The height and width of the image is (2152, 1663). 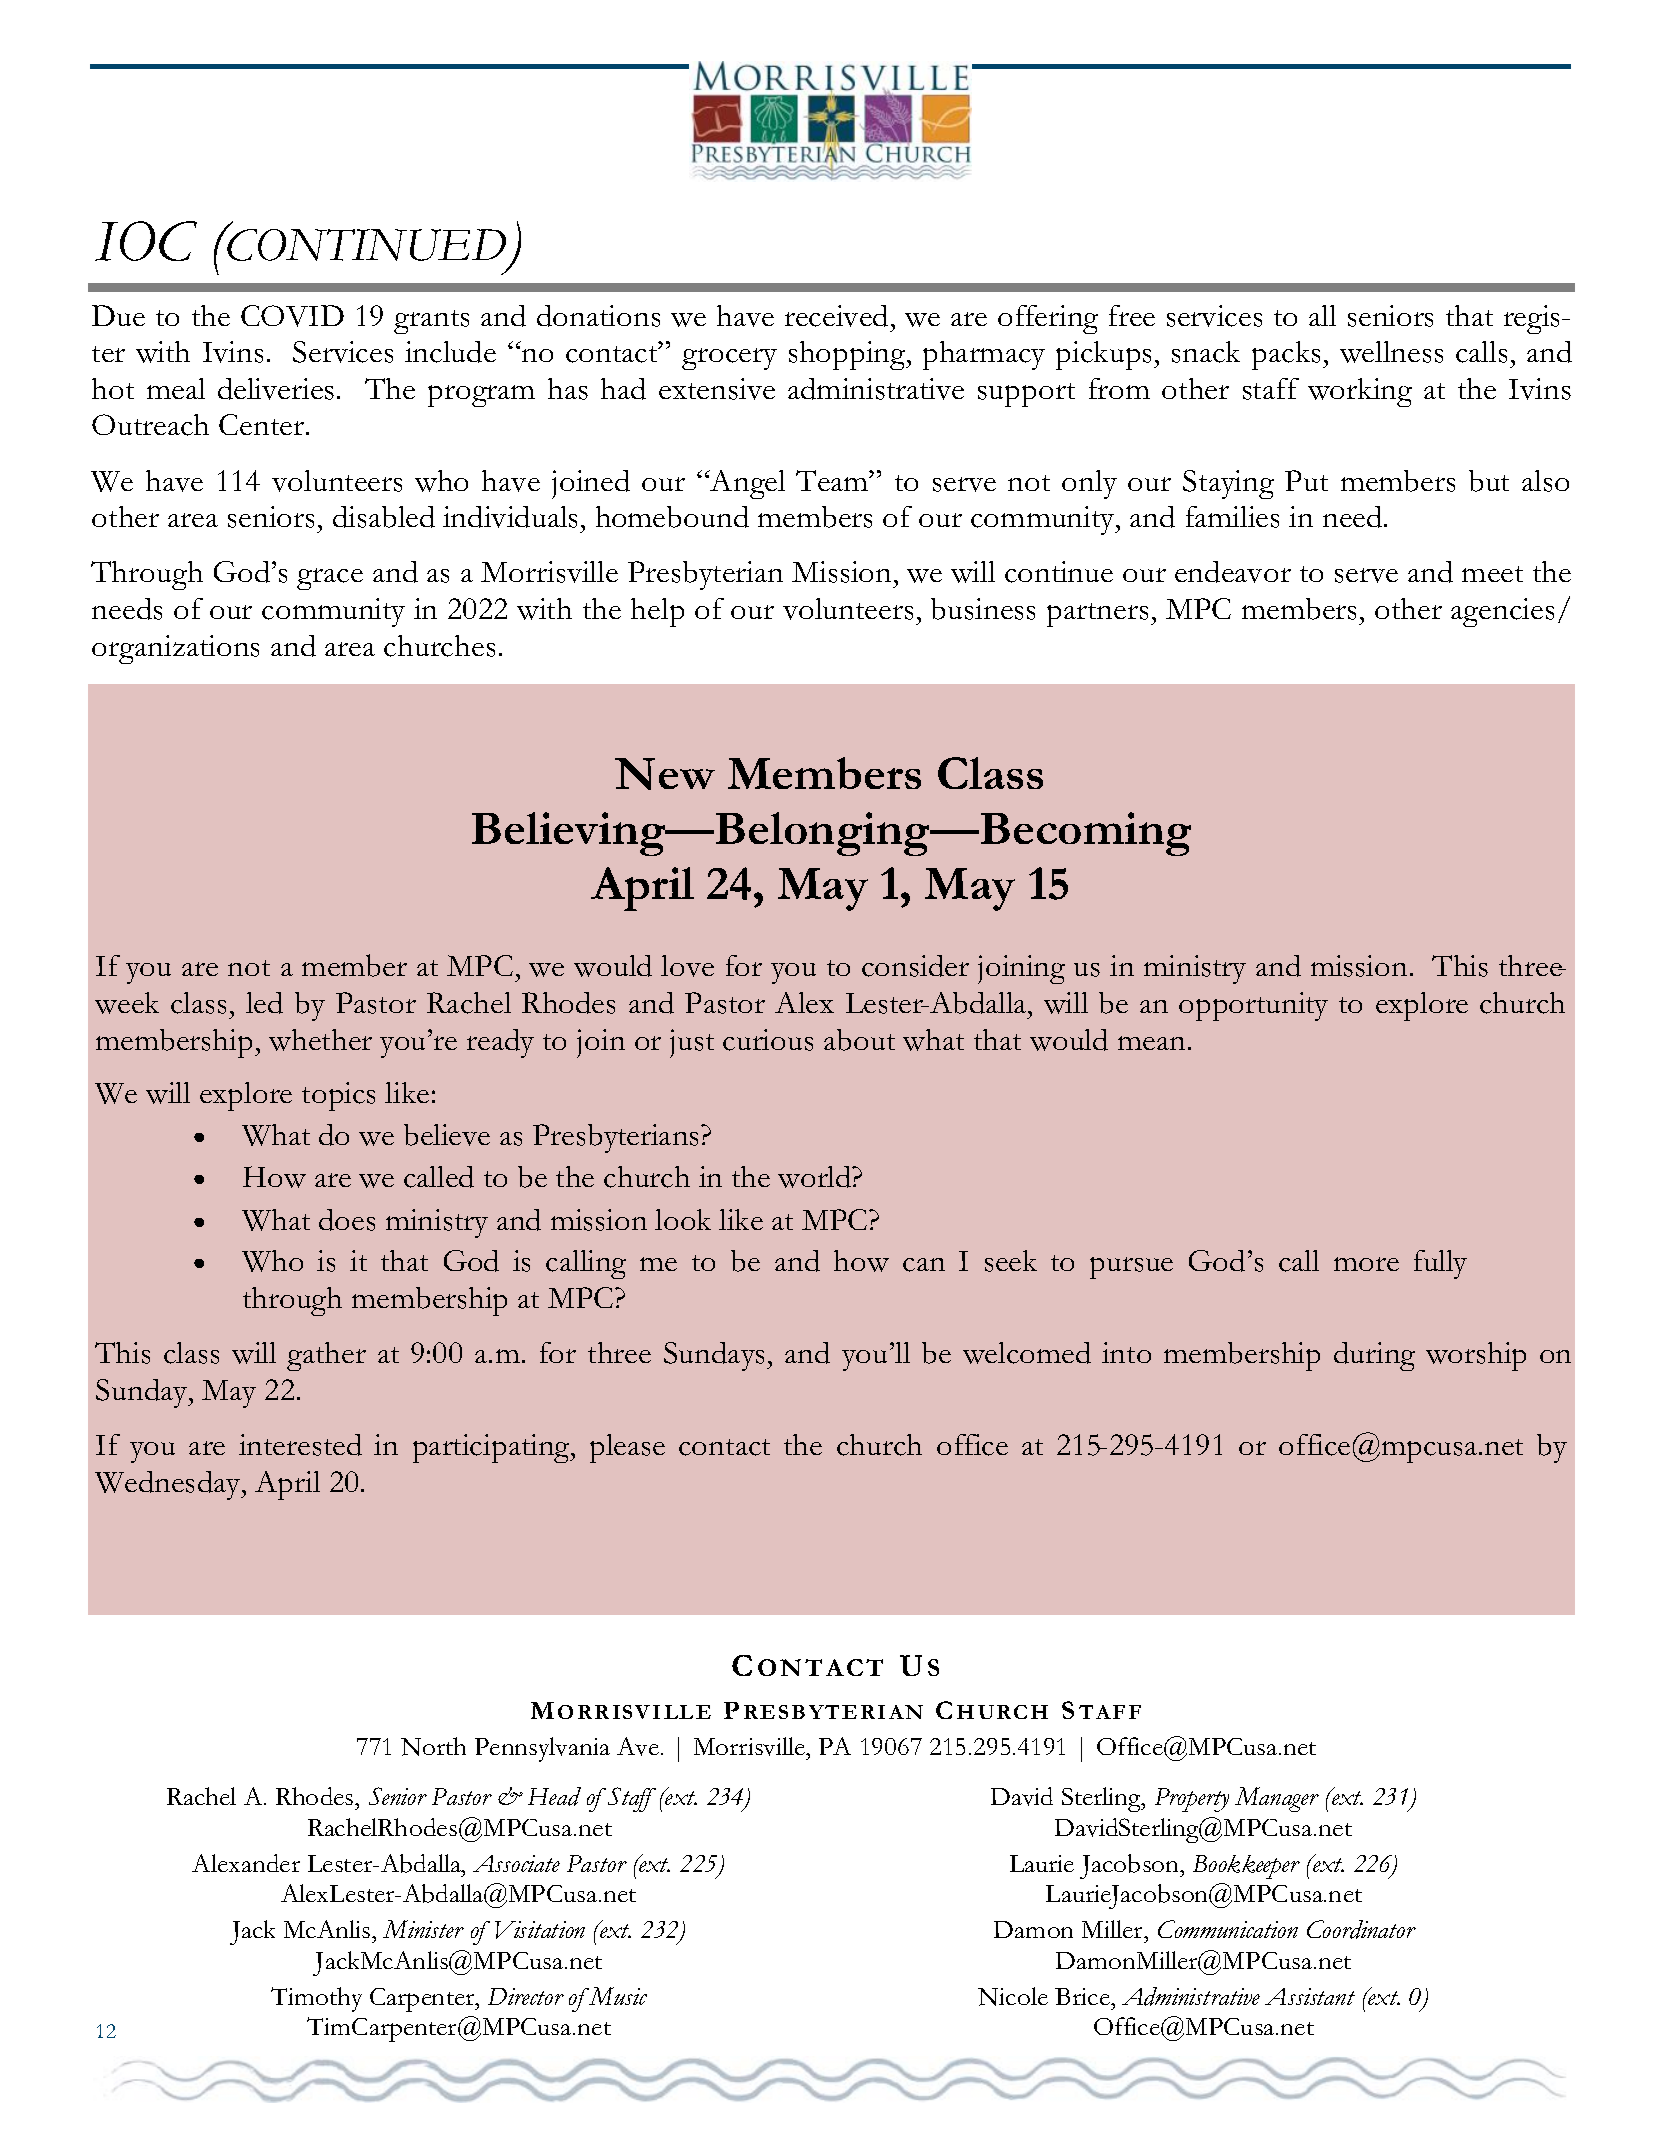 I want to click on Timothy, so click(x=316, y=1999).
